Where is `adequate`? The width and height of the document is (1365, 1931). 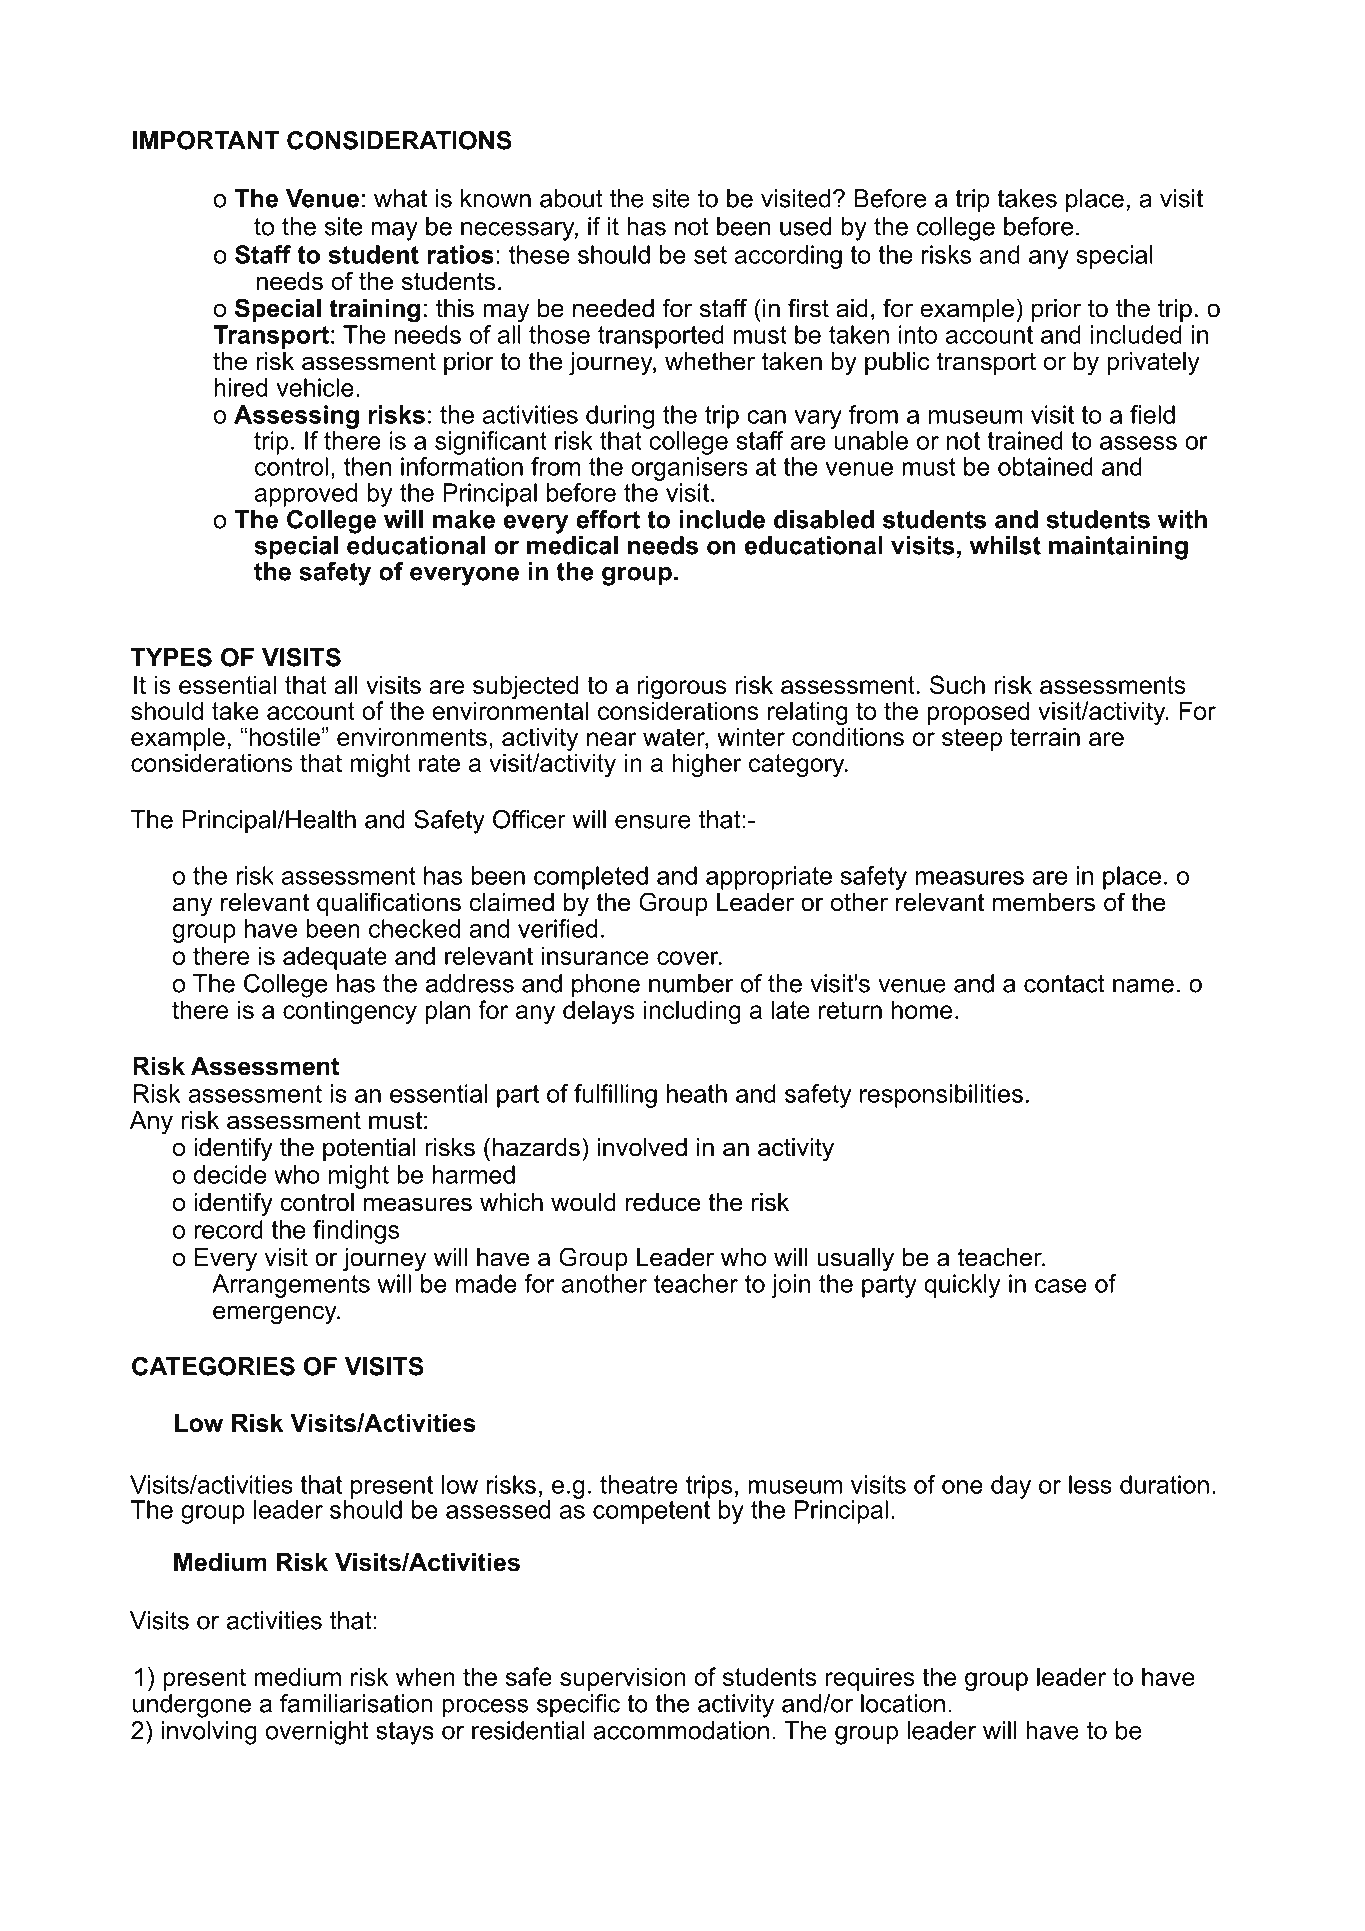 adequate is located at coordinates (335, 958).
